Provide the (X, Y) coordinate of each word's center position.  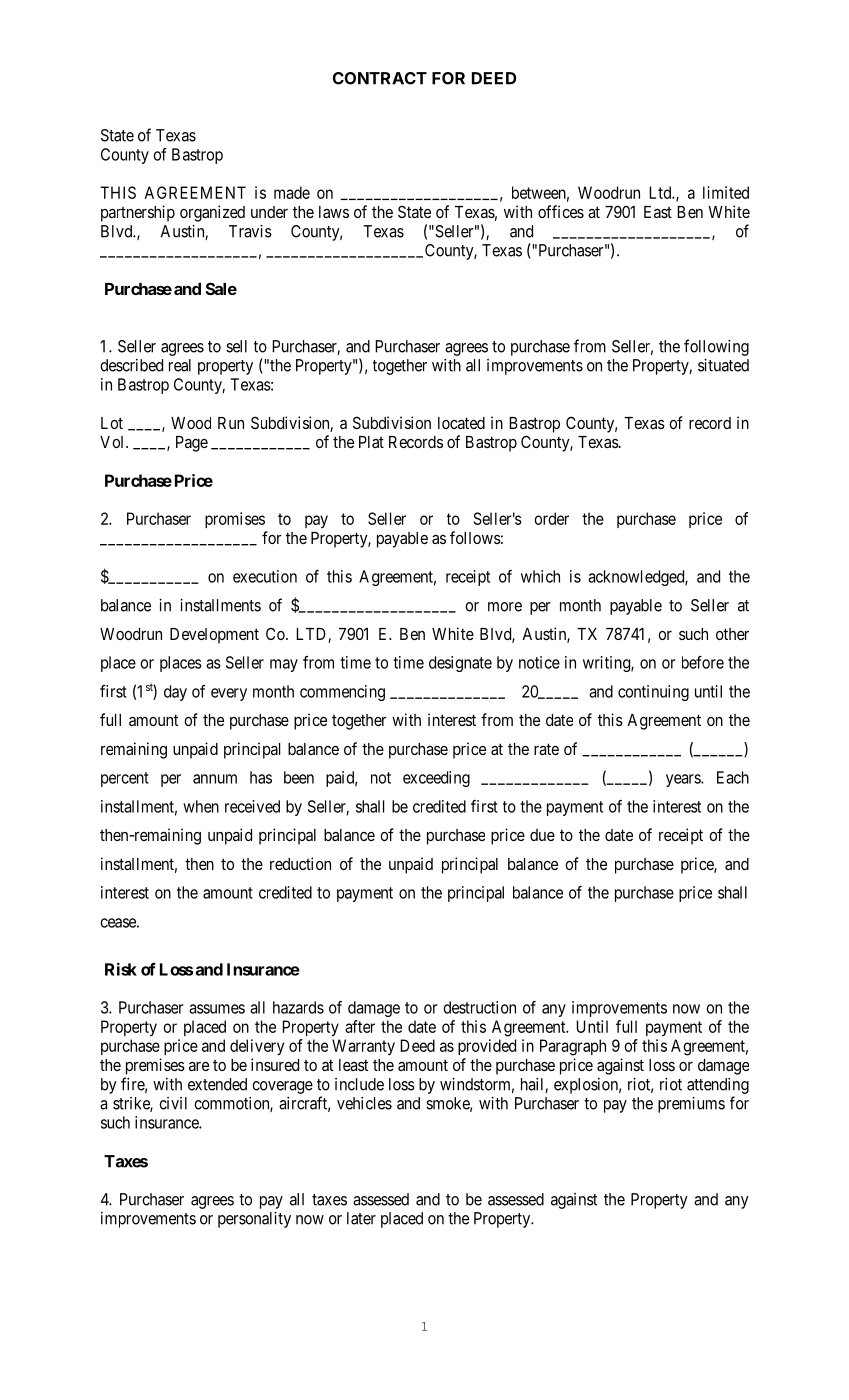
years (684, 780)
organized (212, 213)
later (361, 1218)
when (201, 806)
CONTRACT (380, 78)
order (551, 518)
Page (192, 444)
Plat (371, 442)
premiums (691, 1105)
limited (726, 192)
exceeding (436, 779)
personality (254, 1220)
